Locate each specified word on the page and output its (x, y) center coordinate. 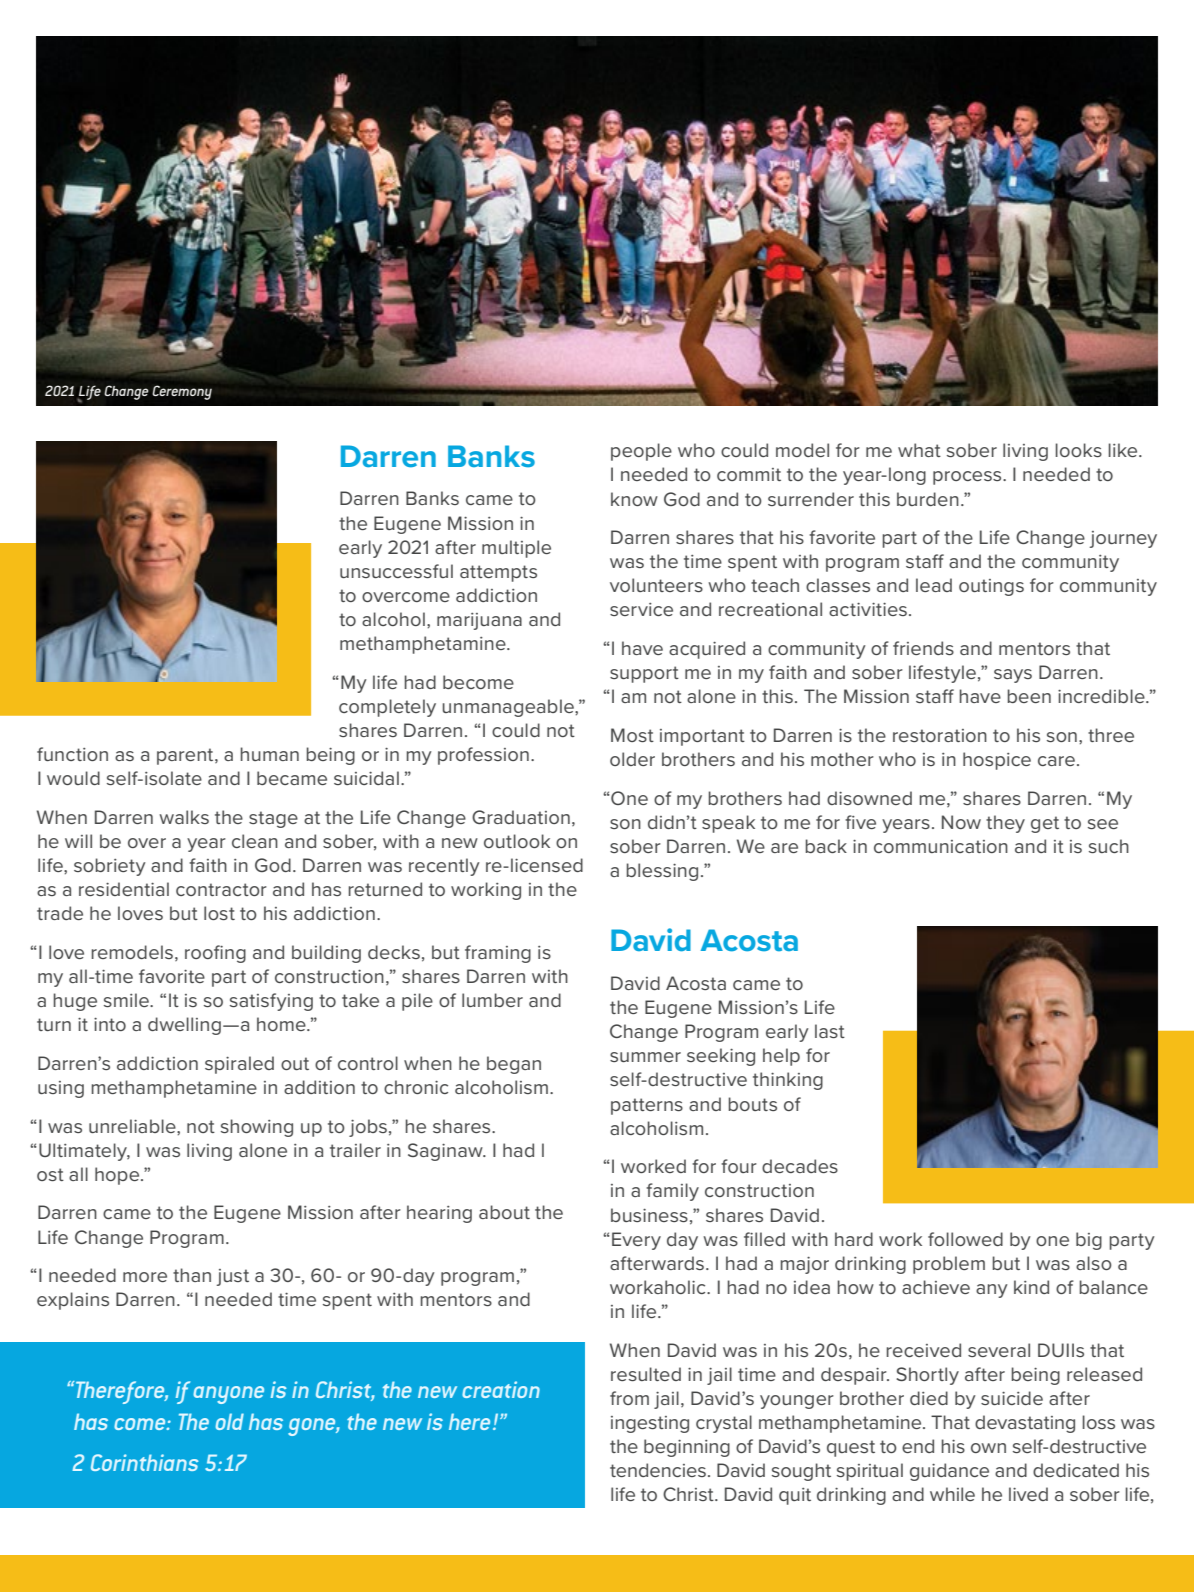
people (641, 452)
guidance (949, 1472)
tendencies (658, 1470)
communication (941, 846)
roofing (215, 954)
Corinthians (144, 1462)
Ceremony (182, 392)
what (919, 450)
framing (498, 954)
